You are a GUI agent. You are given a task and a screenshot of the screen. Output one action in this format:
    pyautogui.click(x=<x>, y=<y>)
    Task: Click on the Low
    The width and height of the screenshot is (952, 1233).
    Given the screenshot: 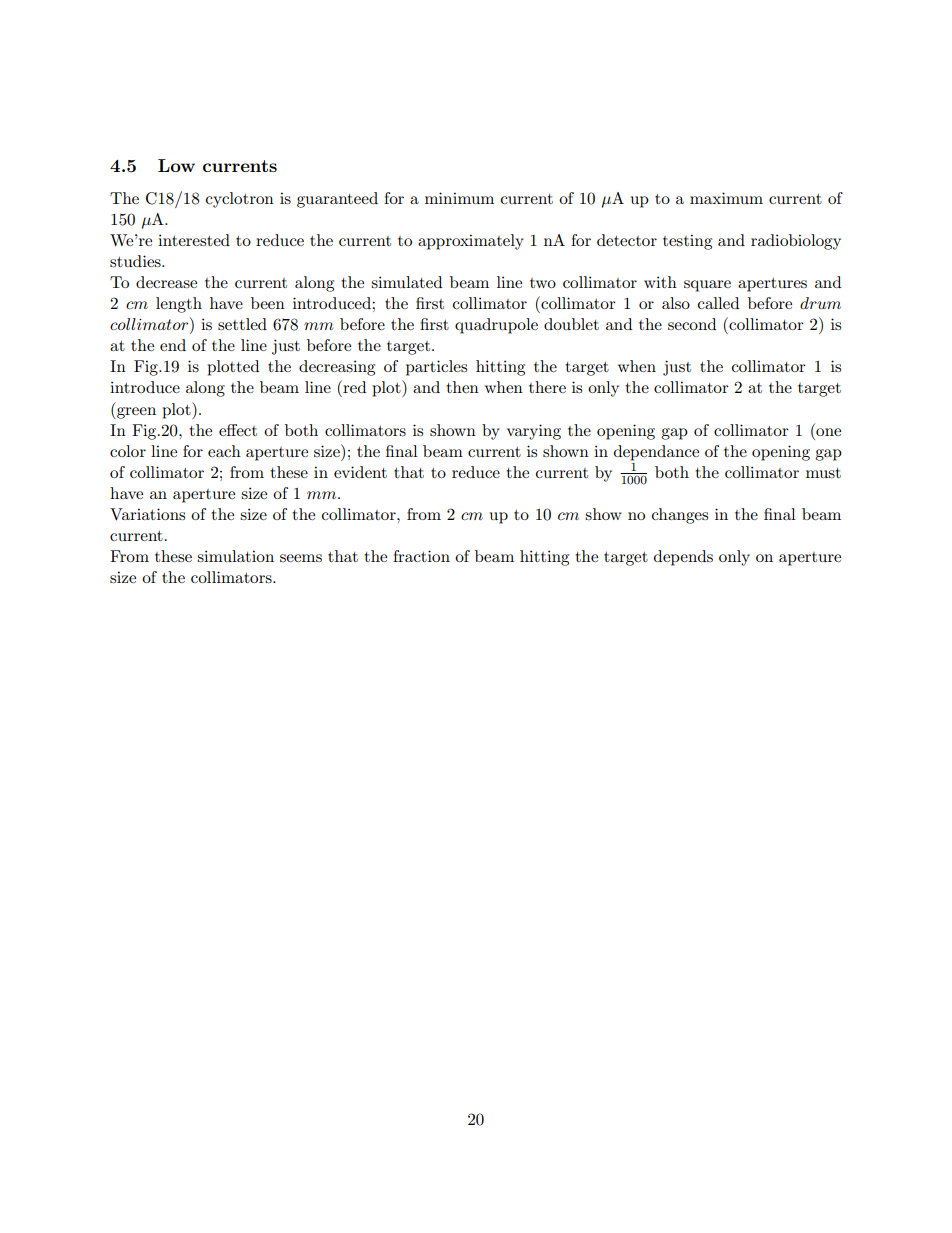 What is the action you would take?
    pyautogui.click(x=176, y=165)
